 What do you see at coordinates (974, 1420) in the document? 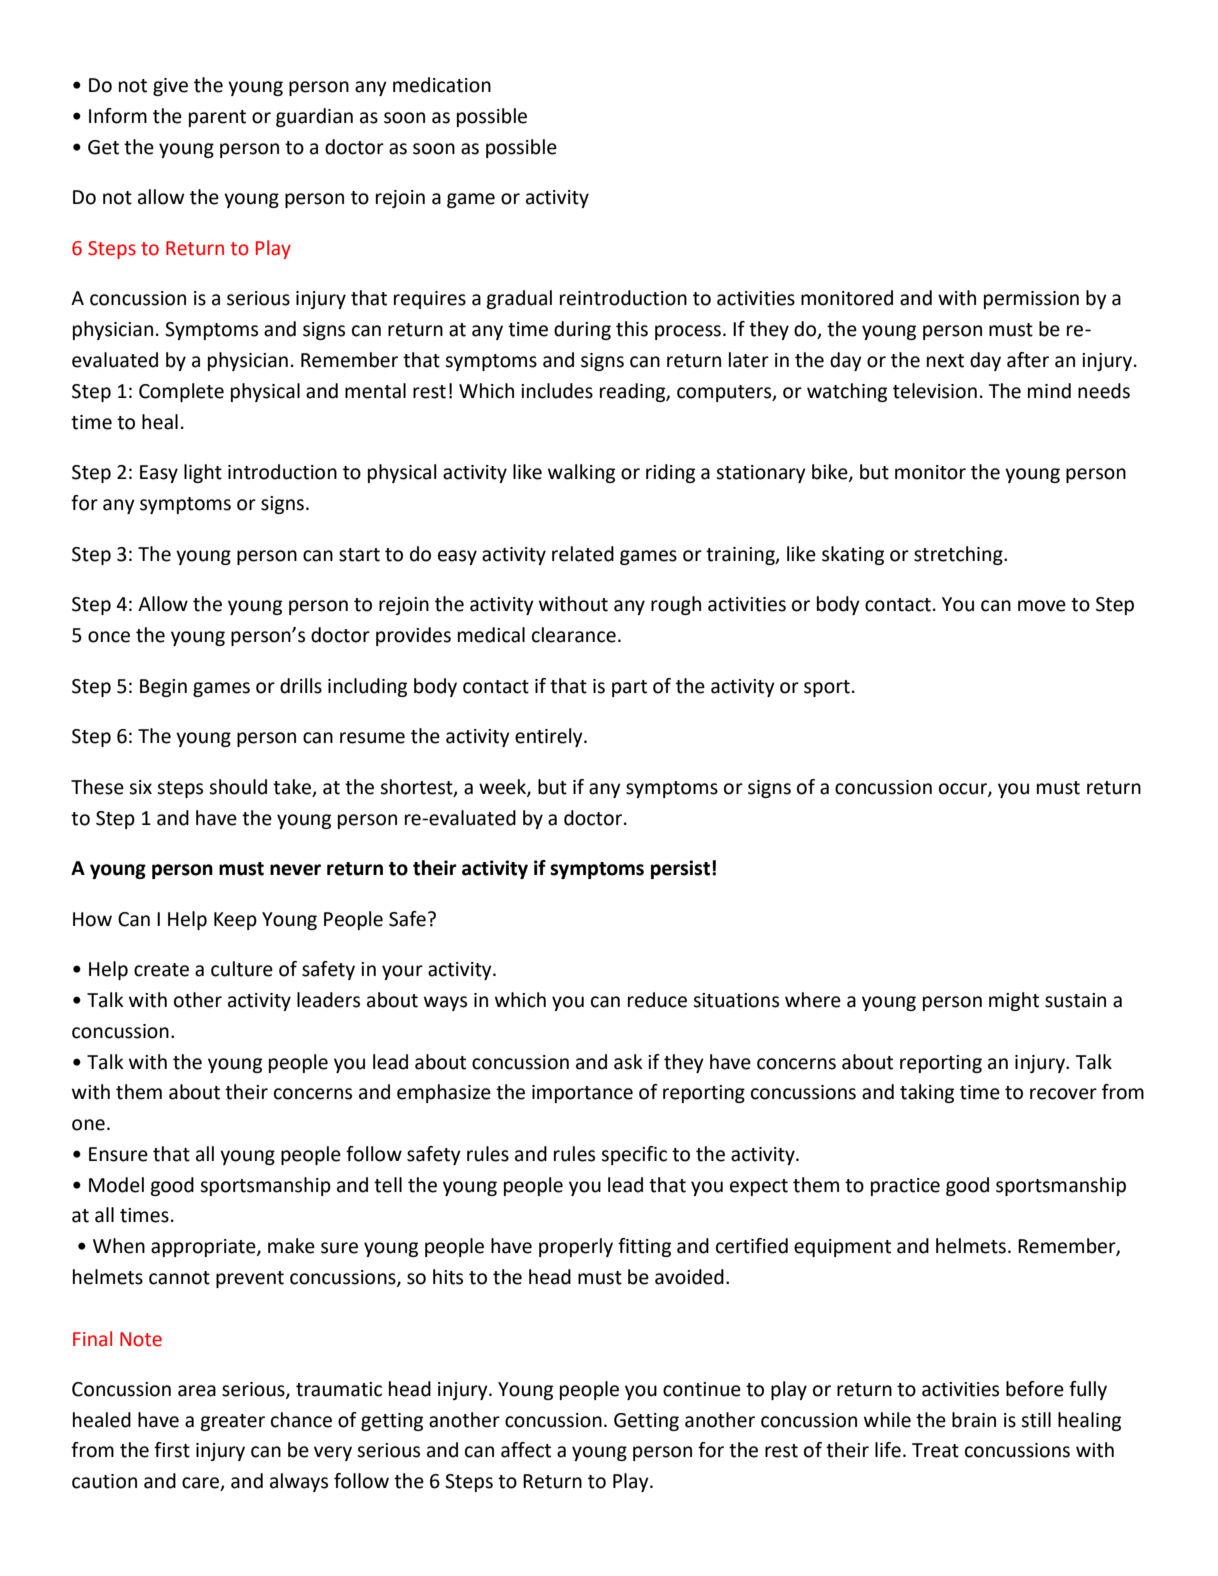
I see `brain` at bounding box center [974, 1420].
